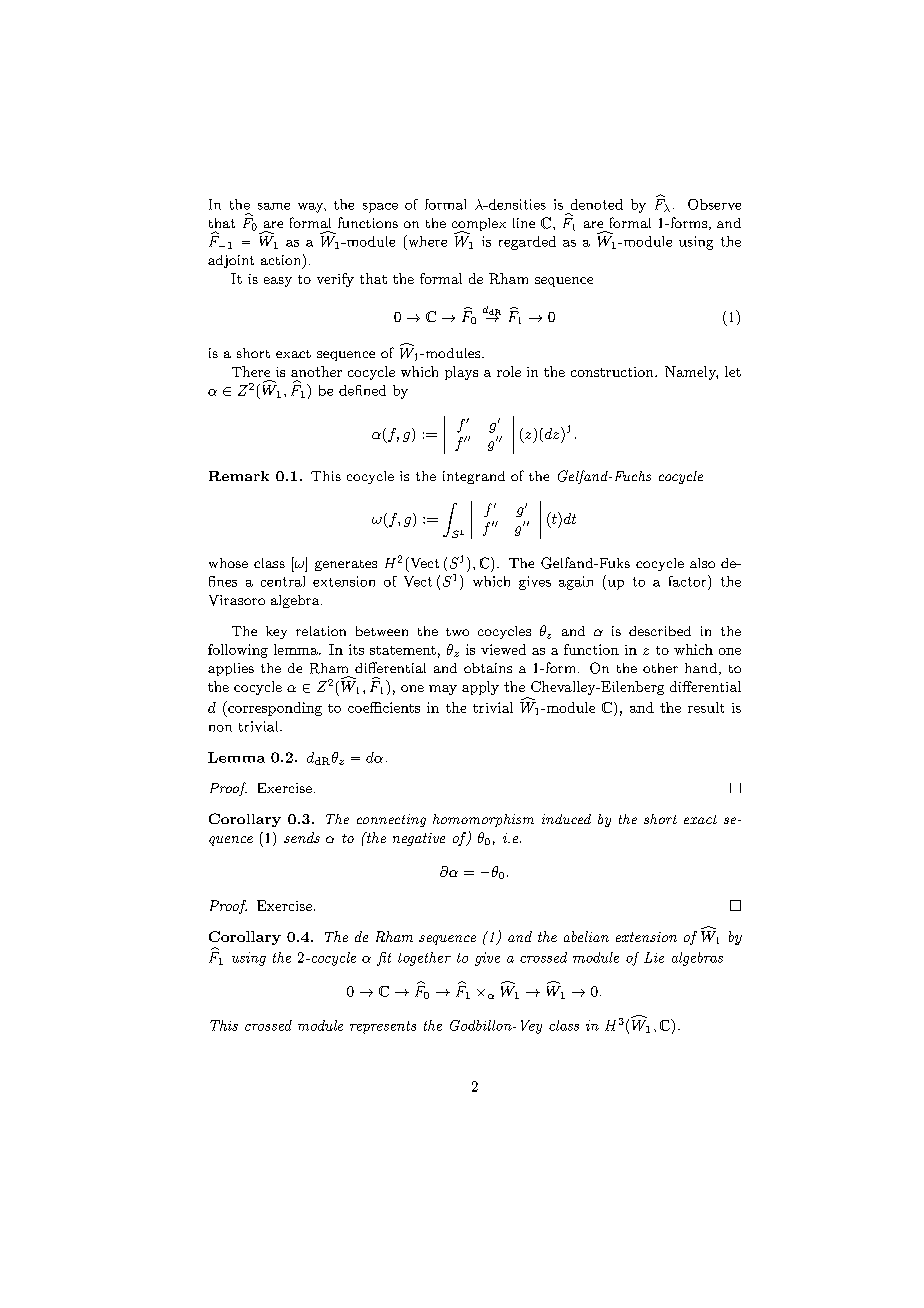 This image has width=924, height=1308. What do you see at coordinates (483, 820) in the image?
I see `homomorphism` at bounding box center [483, 820].
